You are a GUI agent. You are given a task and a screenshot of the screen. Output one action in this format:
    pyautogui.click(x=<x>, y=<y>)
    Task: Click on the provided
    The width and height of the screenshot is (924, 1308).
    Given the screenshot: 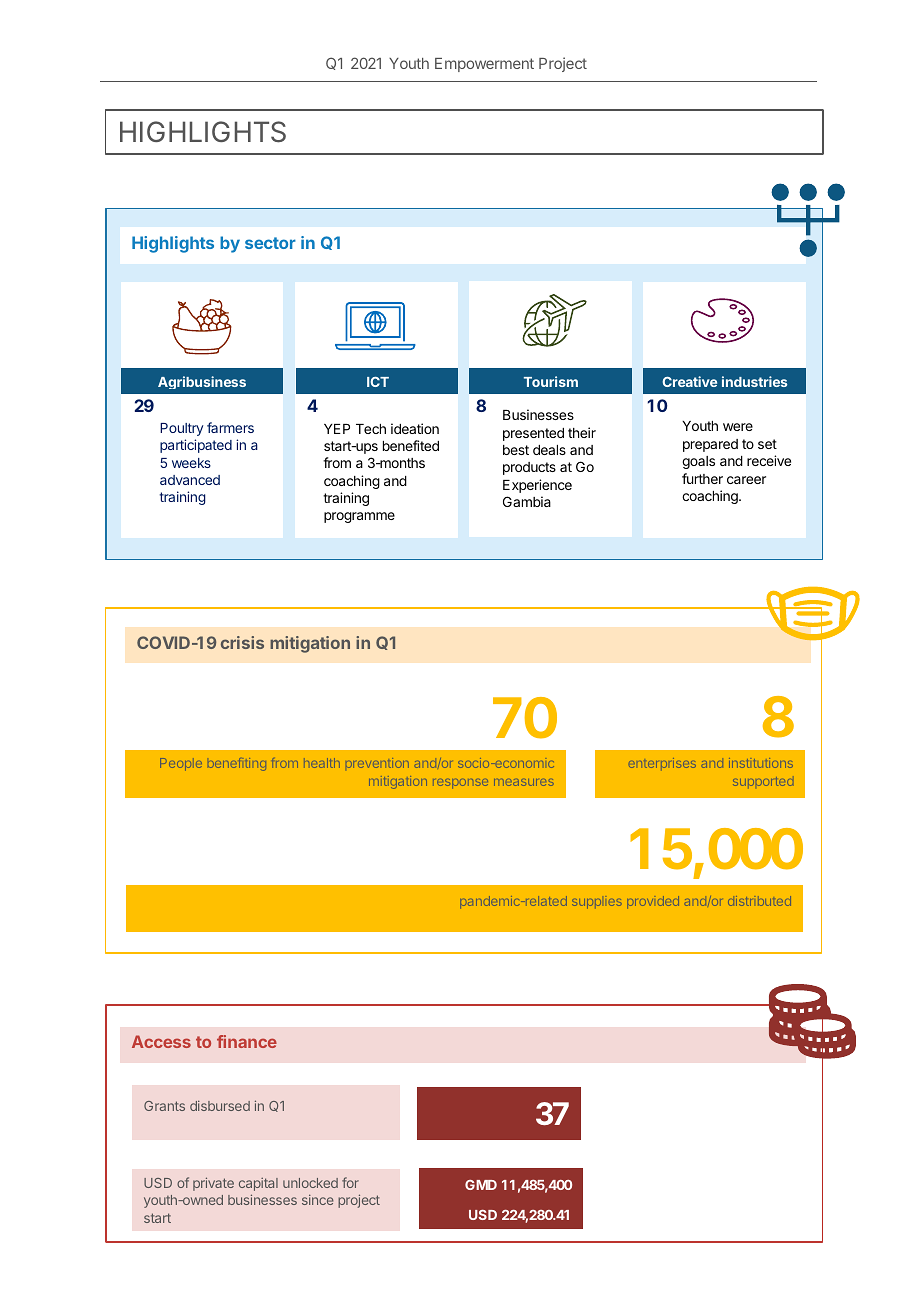 What is the action you would take?
    pyautogui.click(x=653, y=902)
